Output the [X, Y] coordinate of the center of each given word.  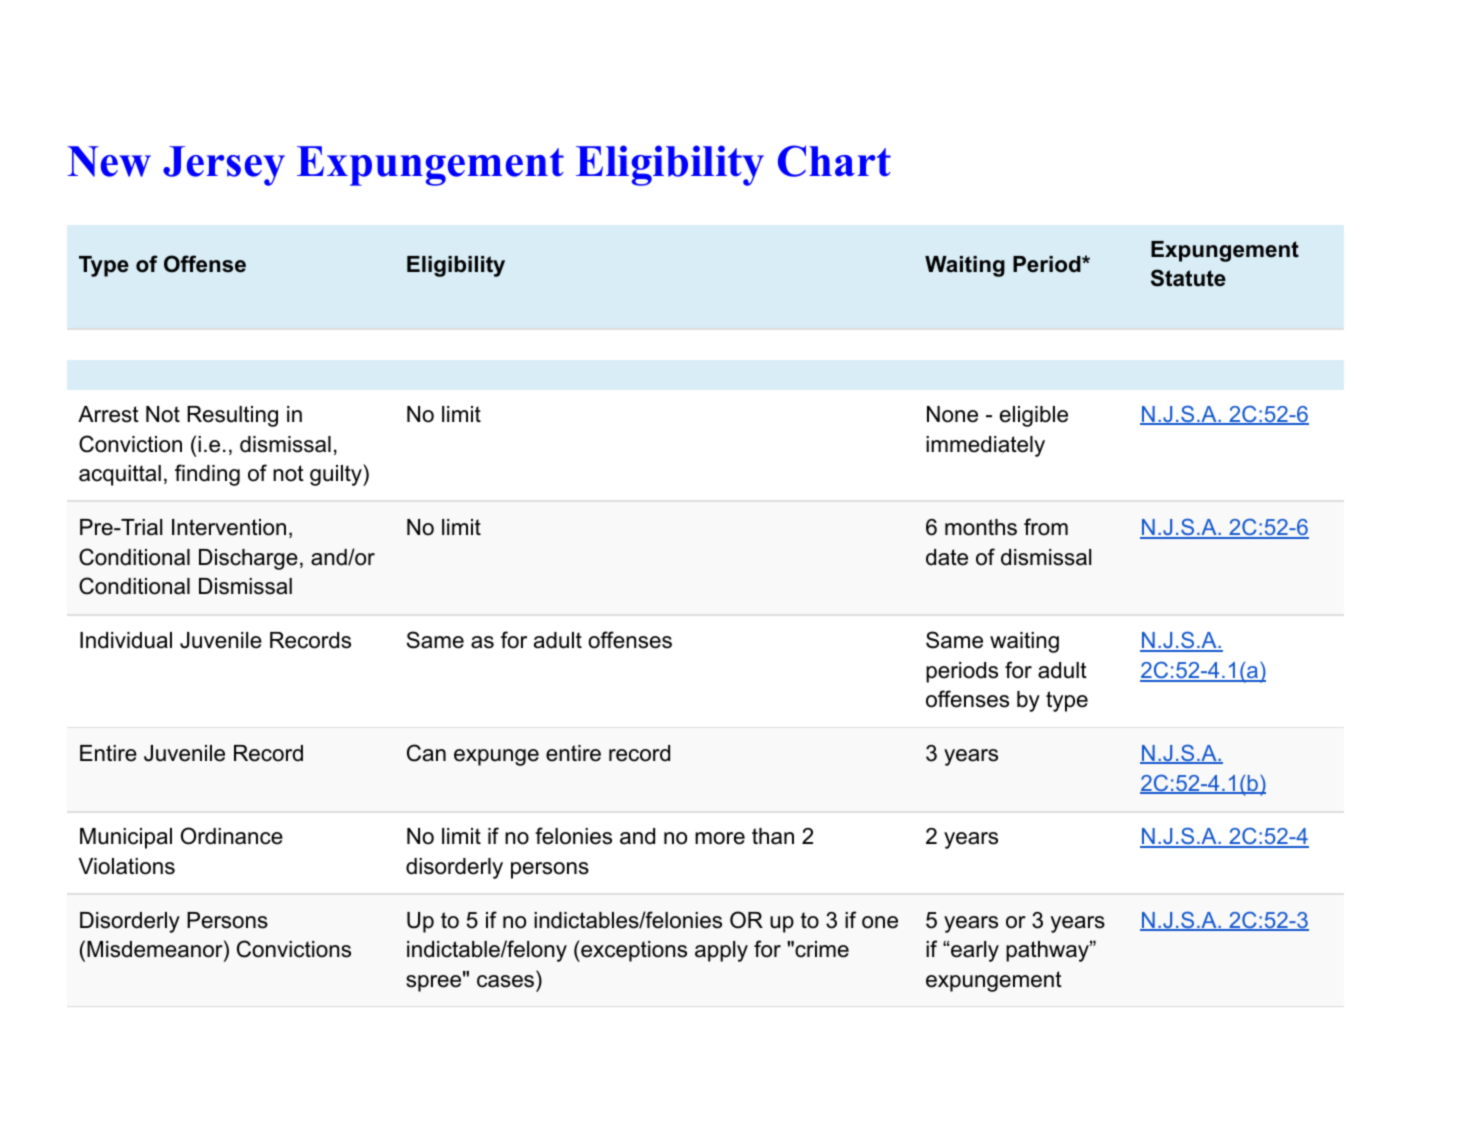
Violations [127, 866]
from [1046, 527]
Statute [1188, 278]
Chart [834, 161]
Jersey [224, 166]
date [947, 557]
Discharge [248, 559]
